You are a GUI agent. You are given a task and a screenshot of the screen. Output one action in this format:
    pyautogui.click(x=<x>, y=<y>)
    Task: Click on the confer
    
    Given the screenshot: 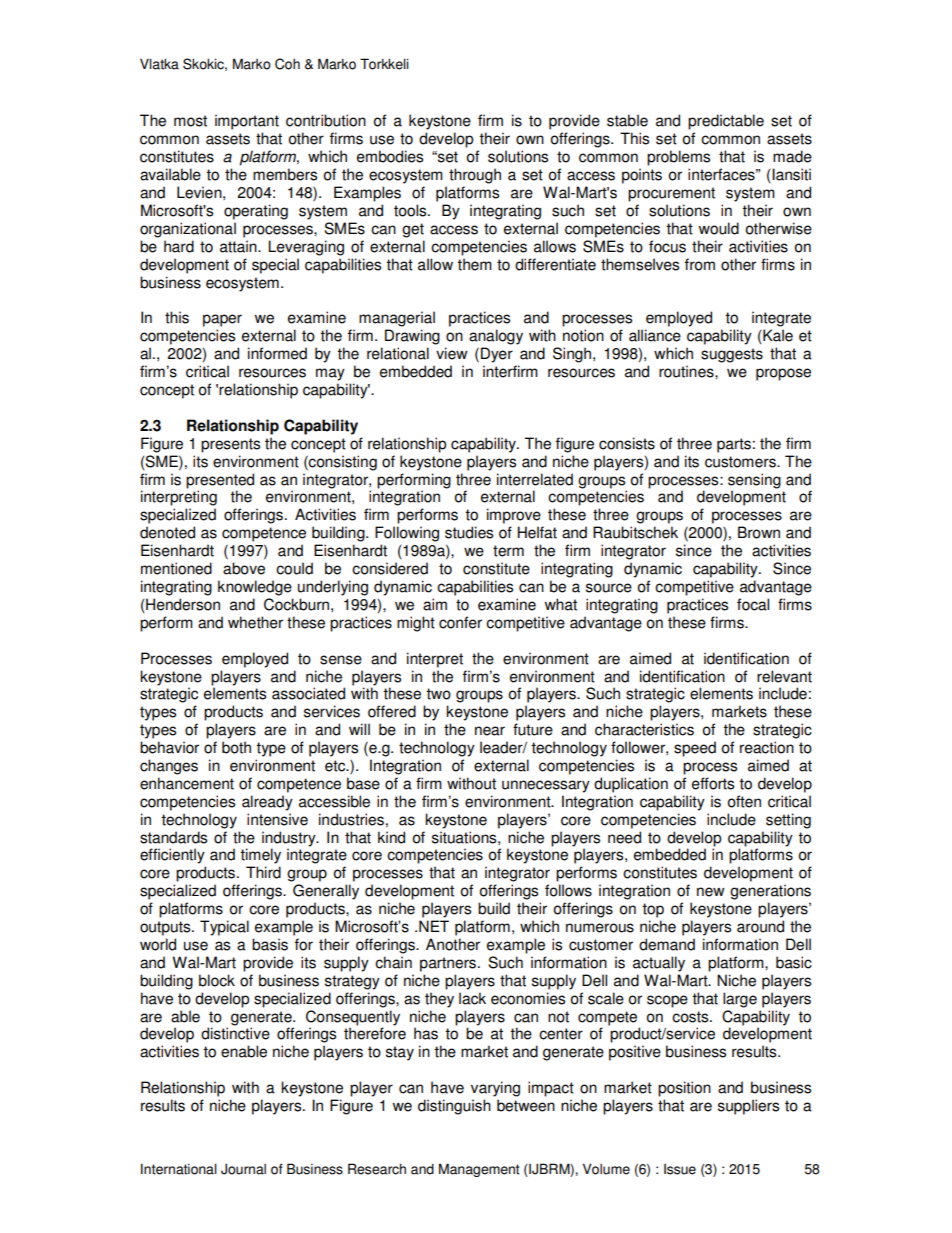 What is the action you would take?
    pyautogui.click(x=460, y=622)
